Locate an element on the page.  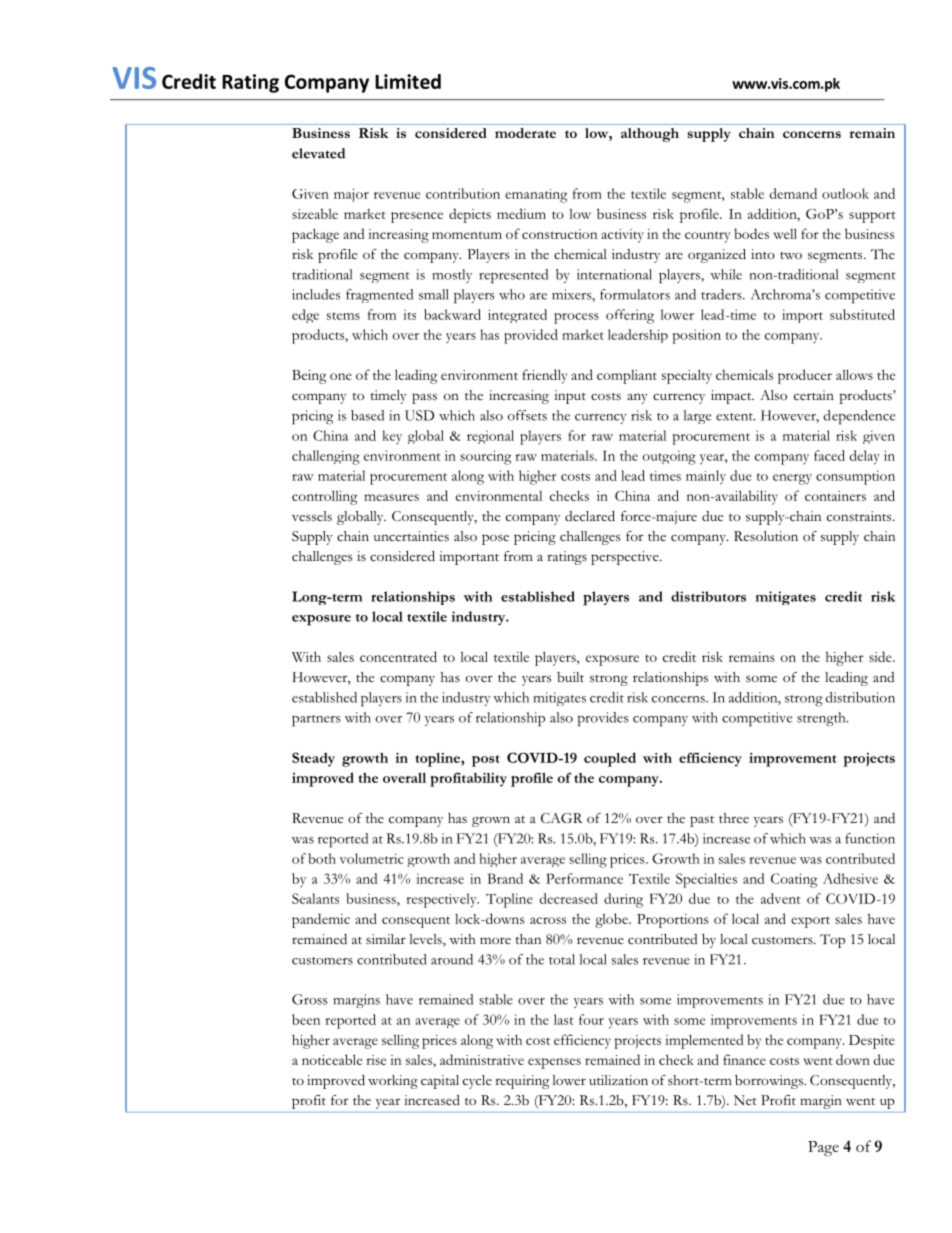
Resolution is located at coordinates (766, 536).
